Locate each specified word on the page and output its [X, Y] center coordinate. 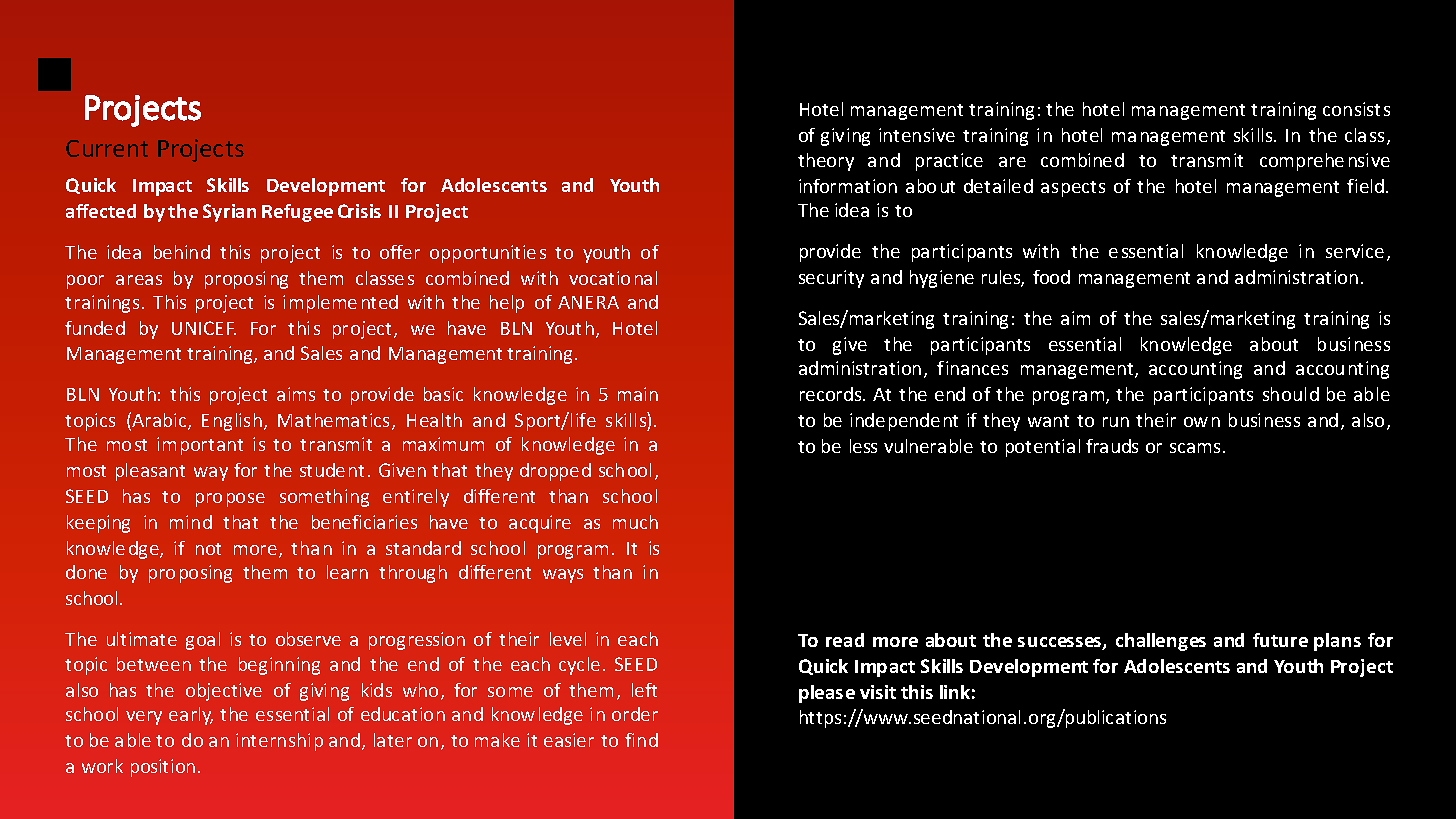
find [641, 740]
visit [878, 692]
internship [279, 742]
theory [826, 162]
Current [107, 148]
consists [1356, 109]
